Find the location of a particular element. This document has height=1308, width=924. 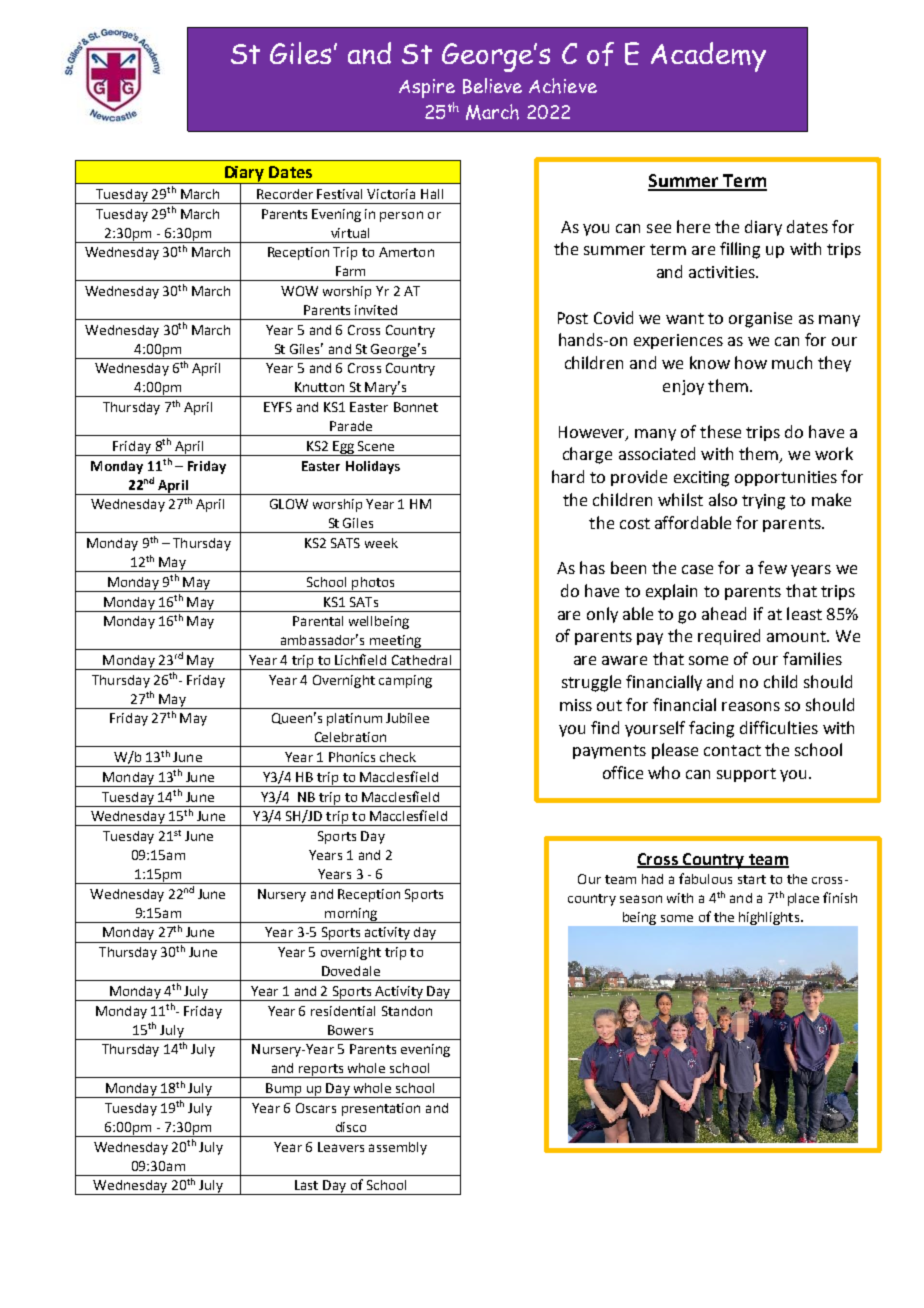

Phonics is located at coordinates (352, 757).
